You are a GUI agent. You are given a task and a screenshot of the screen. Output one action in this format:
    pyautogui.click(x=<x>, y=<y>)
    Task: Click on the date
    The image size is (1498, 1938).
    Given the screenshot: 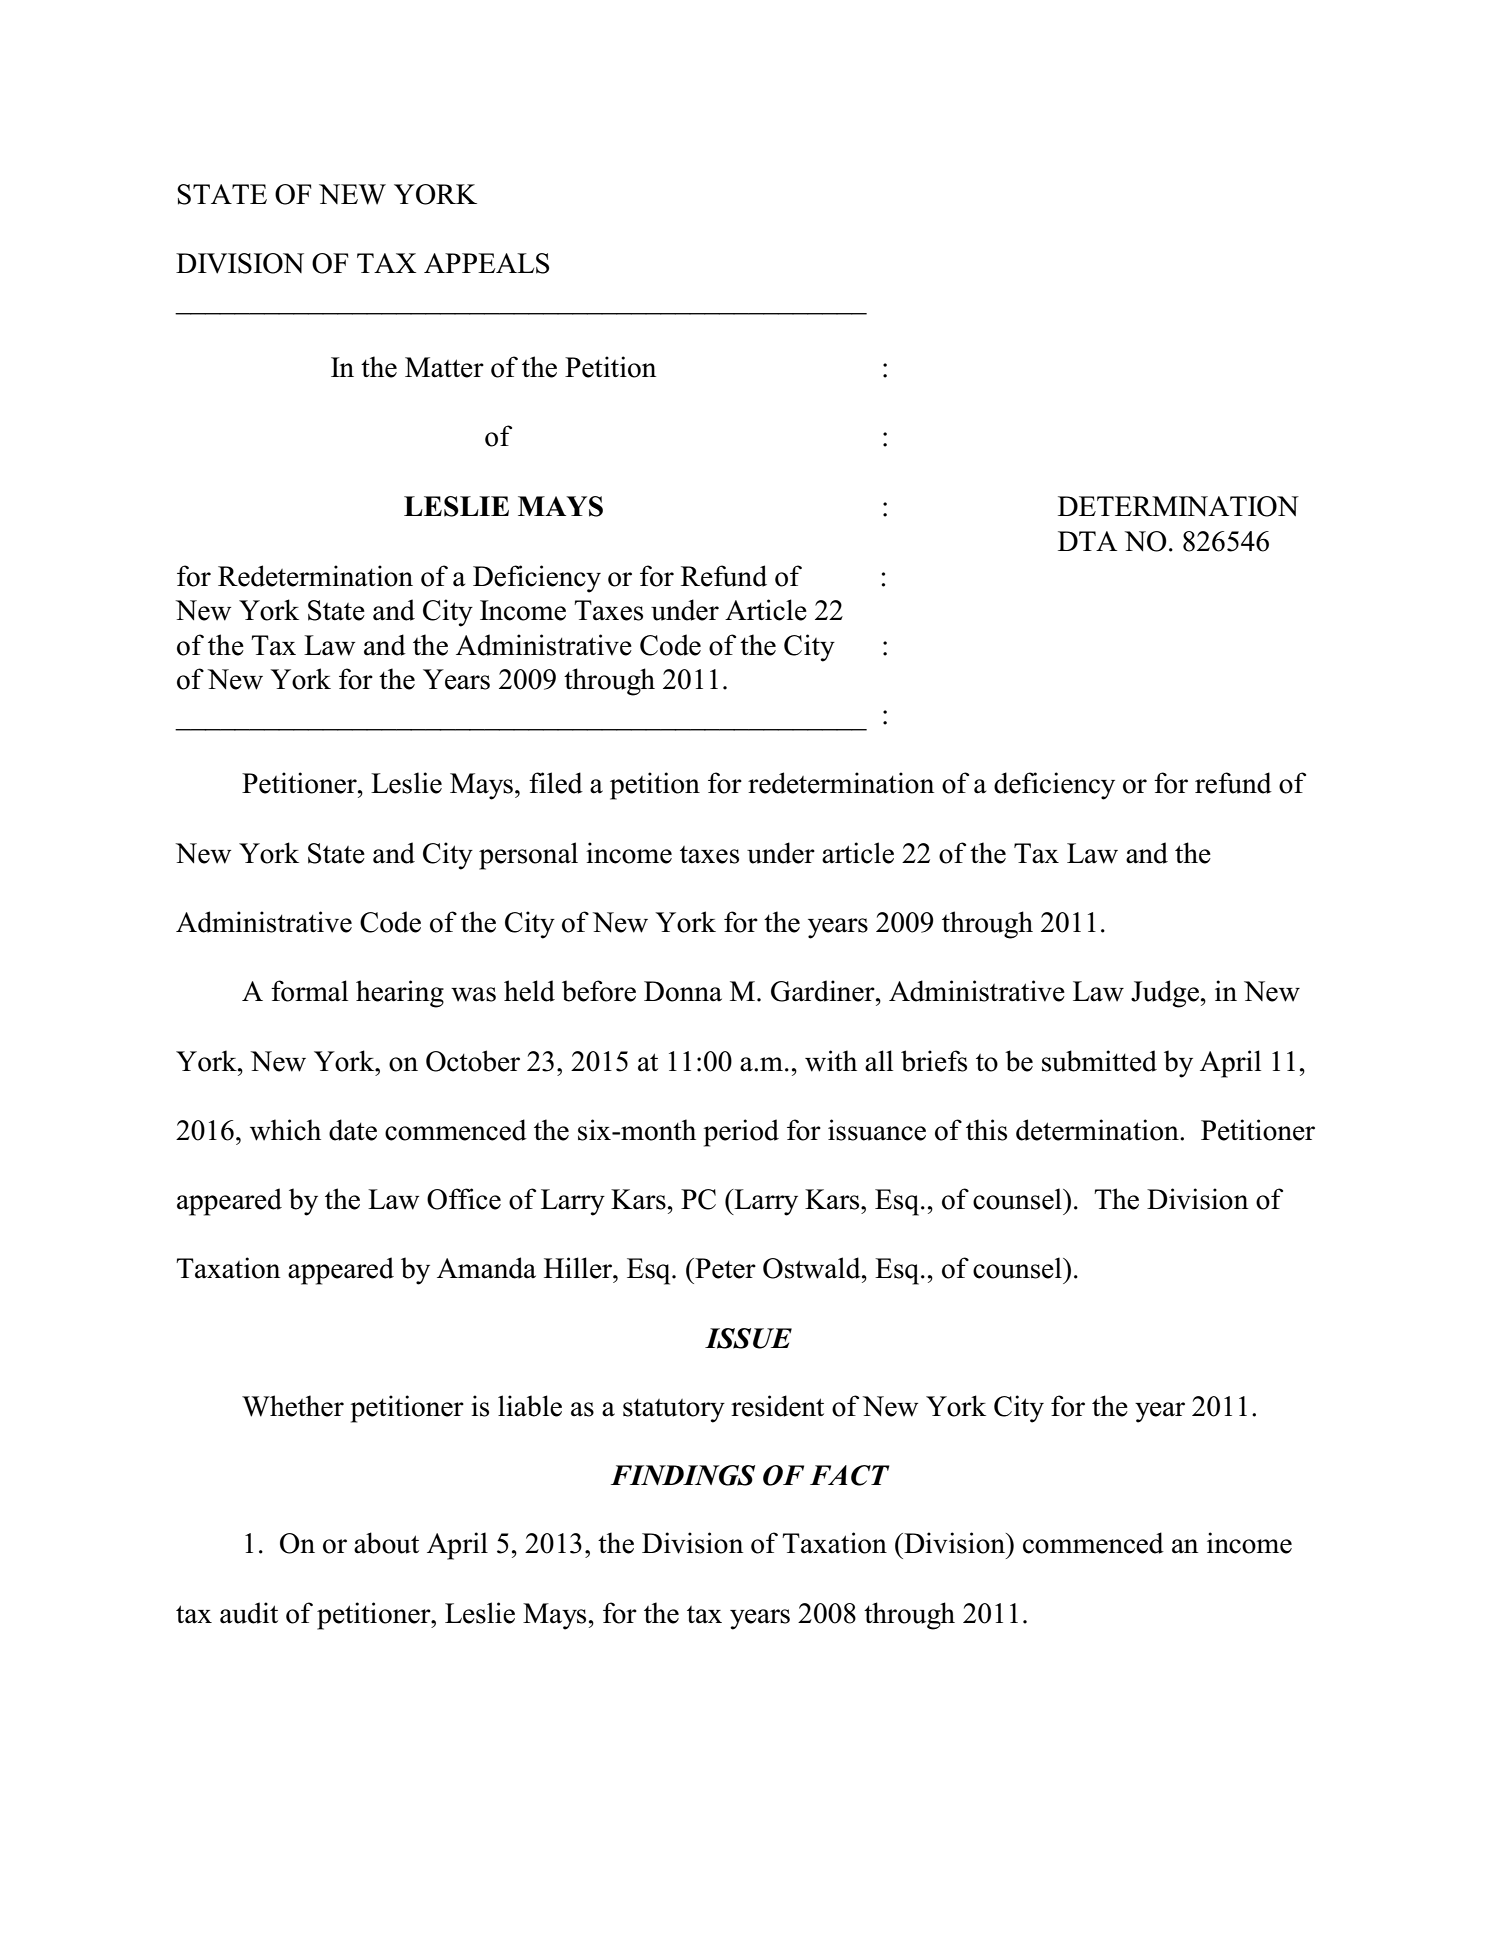 What is the action you would take?
    pyautogui.click(x=353, y=1130)
